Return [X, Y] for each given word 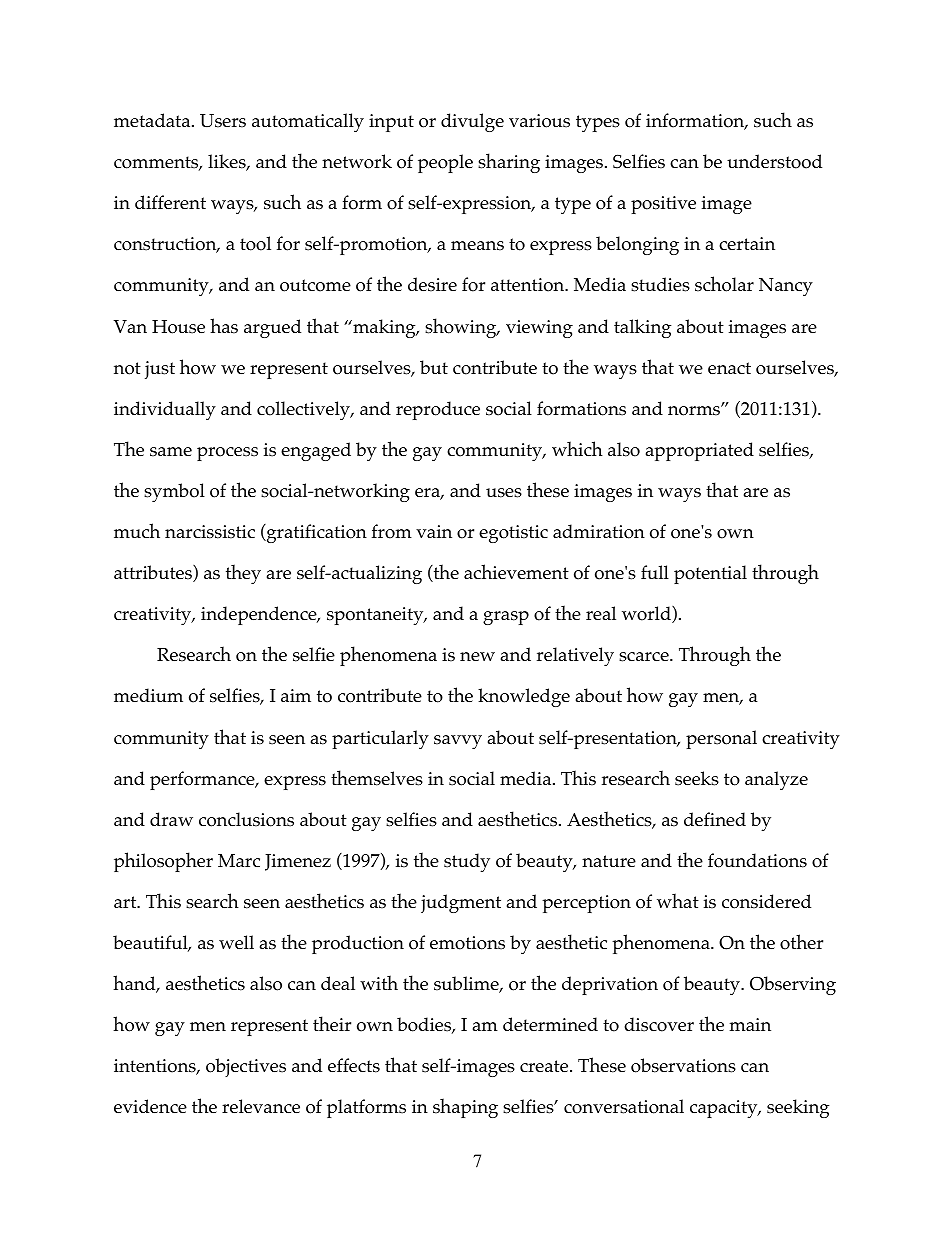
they [243, 574]
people [445, 163]
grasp [506, 618]
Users [223, 121]
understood [774, 161]
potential [710, 574]
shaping [465, 1108]
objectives [246, 1067]
